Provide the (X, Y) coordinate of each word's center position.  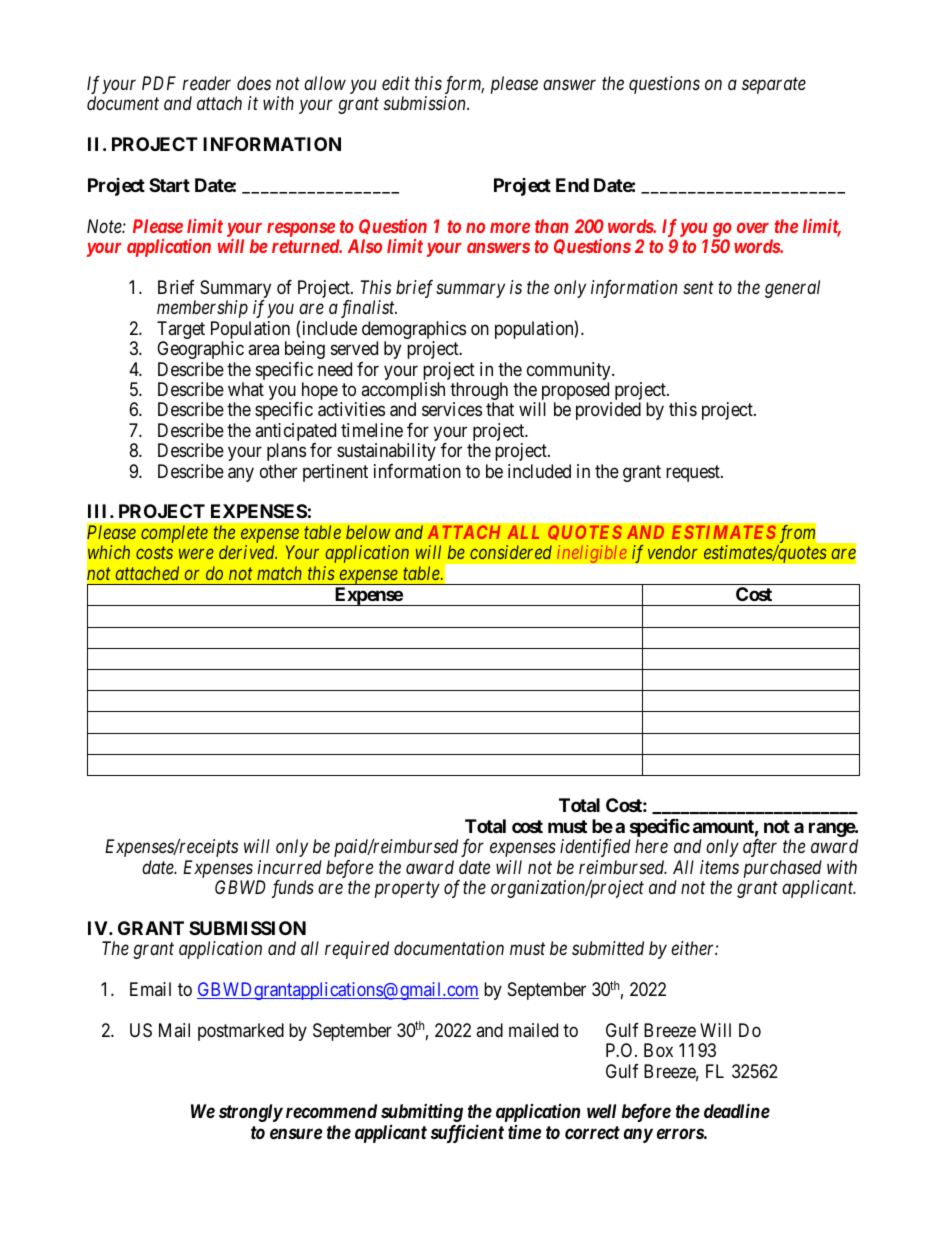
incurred (290, 867)
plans (286, 452)
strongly (251, 1113)
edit (396, 83)
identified (595, 848)
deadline (737, 1110)
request (694, 473)
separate (774, 86)
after (760, 848)
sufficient (467, 1133)
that (500, 409)
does (254, 83)
